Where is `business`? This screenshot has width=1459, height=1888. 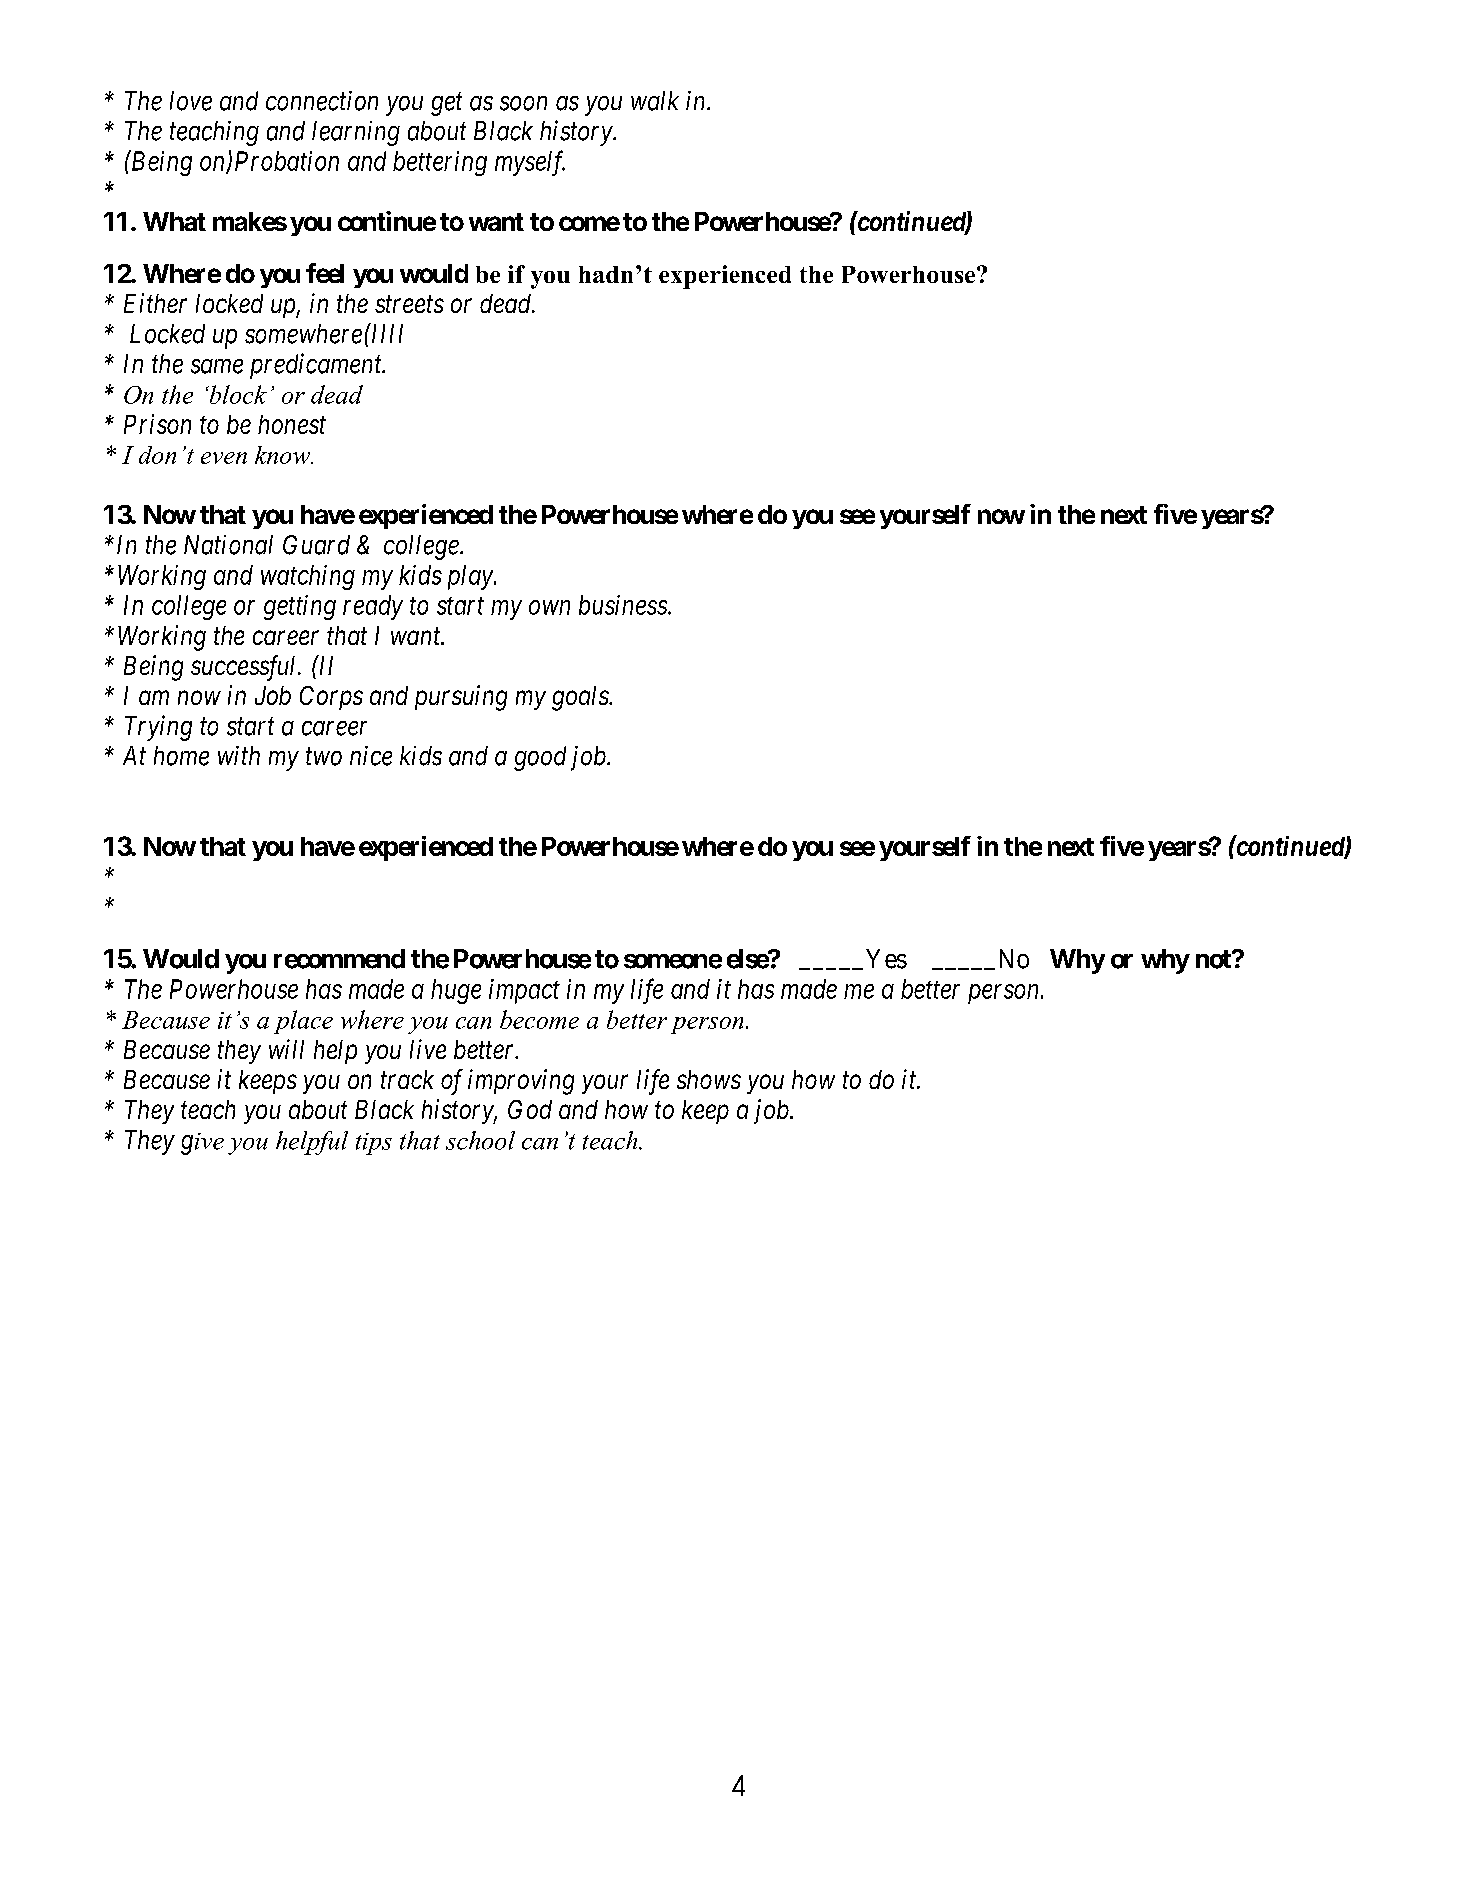 business is located at coordinates (624, 605).
